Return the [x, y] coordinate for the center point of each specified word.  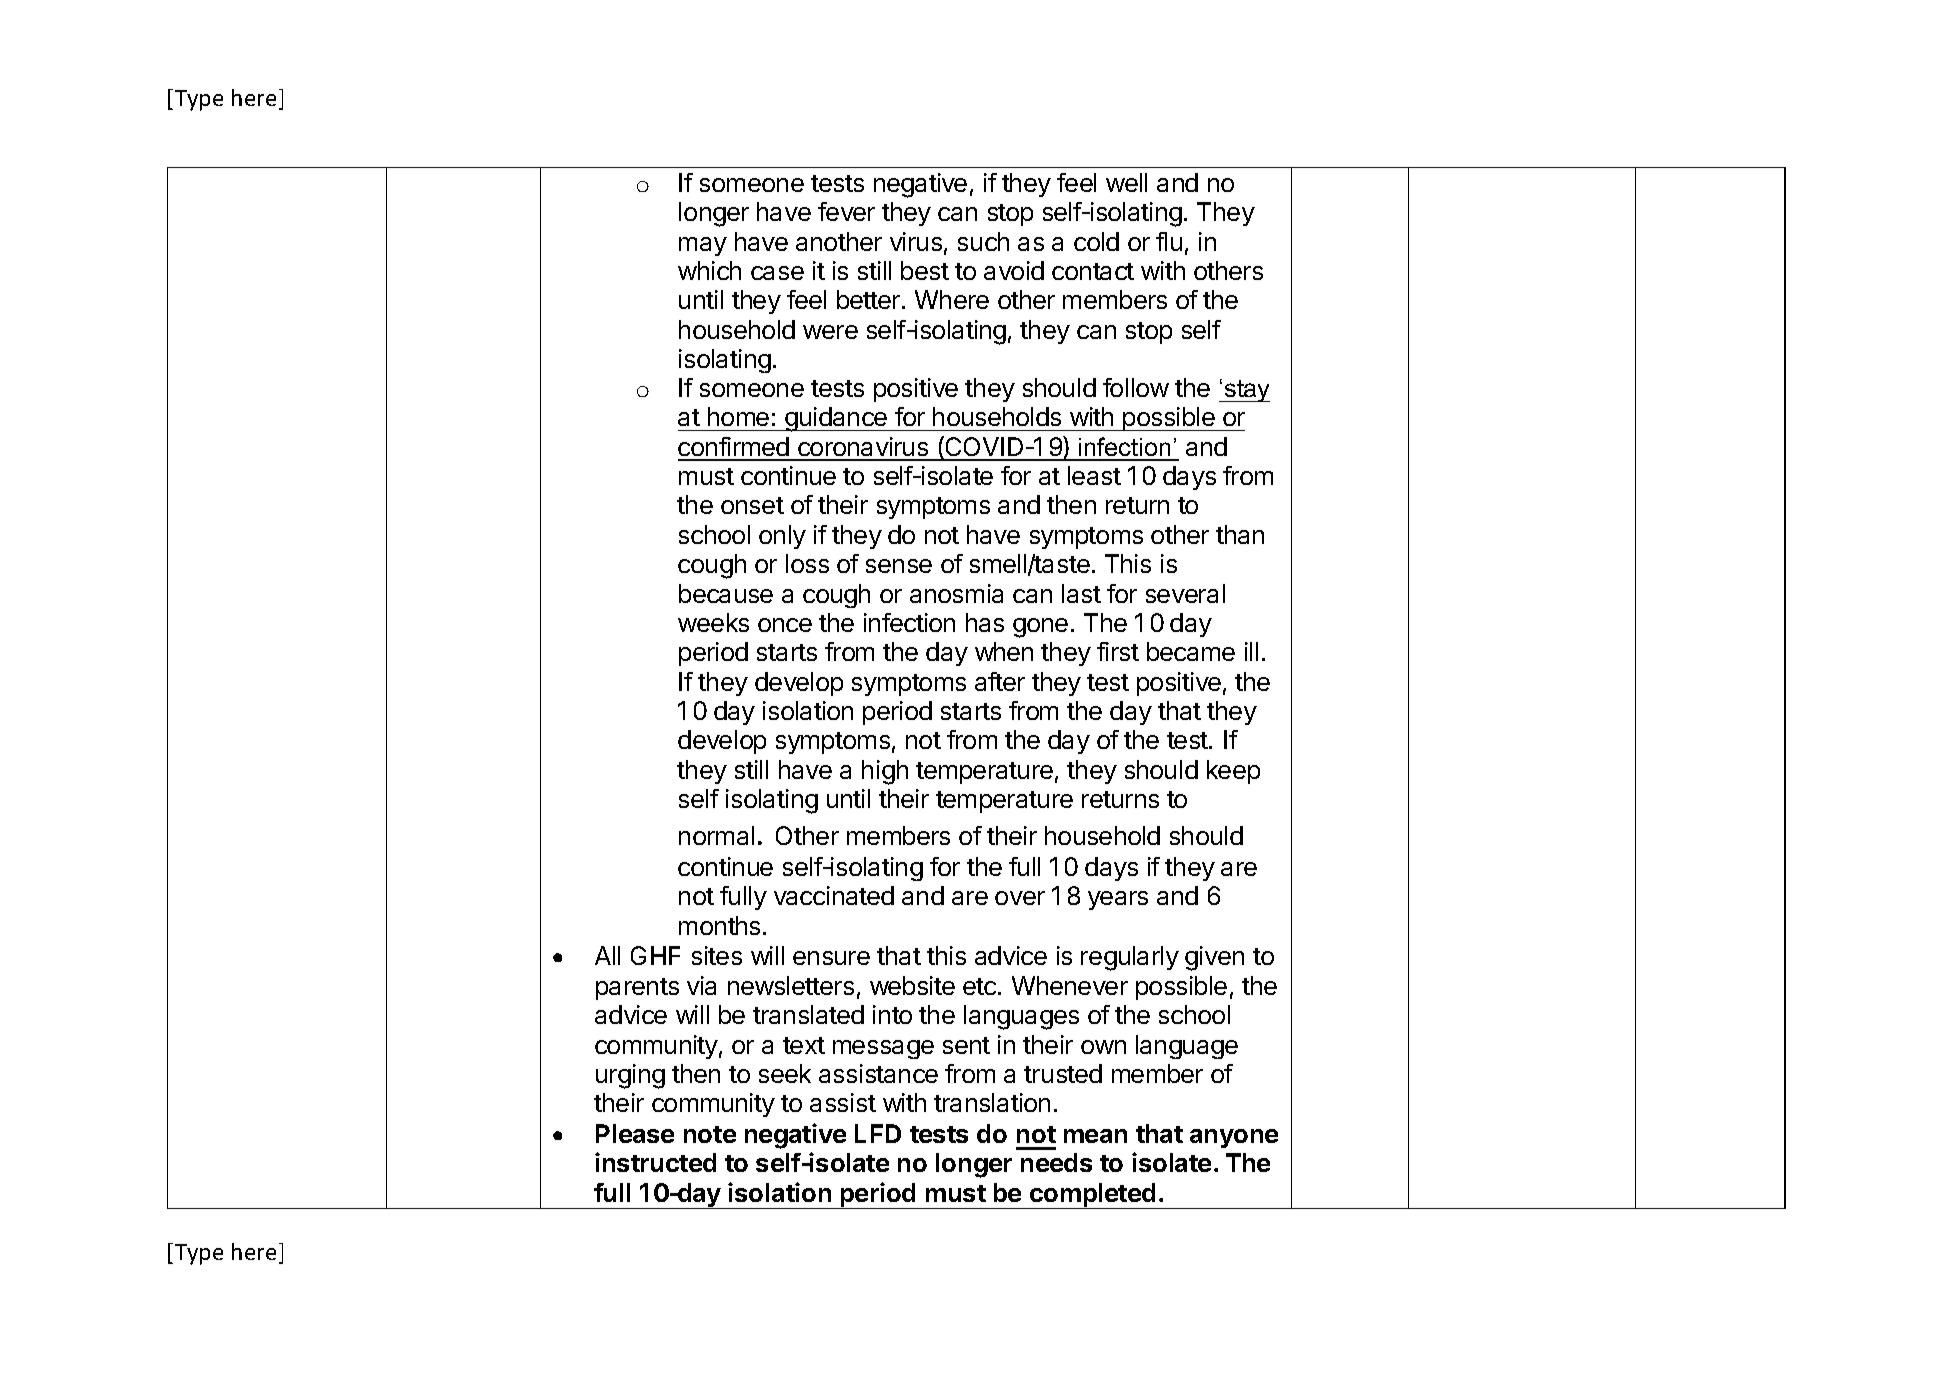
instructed [655, 1162]
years [1118, 900]
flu [1169, 241]
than [1240, 534]
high [885, 772]
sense [899, 566]
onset [752, 505]
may [703, 246]
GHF [655, 955]
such [983, 241]
